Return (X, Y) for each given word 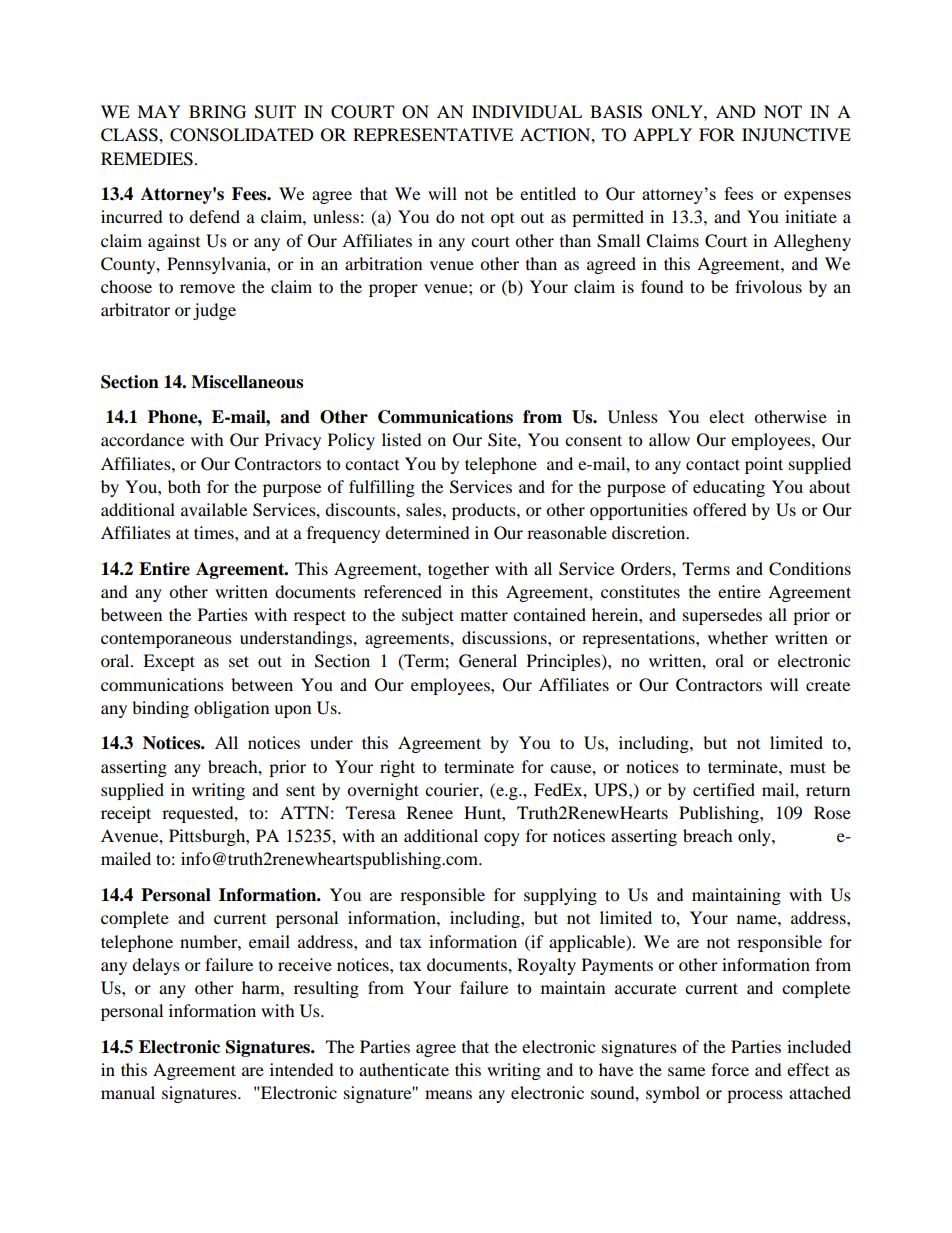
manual (128, 1092)
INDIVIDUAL (527, 112)
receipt (126, 814)
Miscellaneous (247, 382)
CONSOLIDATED (242, 135)
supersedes (722, 616)
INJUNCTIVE (796, 135)
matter (484, 615)
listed (402, 439)
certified (724, 789)
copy (502, 839)
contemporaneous (166, 640)
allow (669, 439)
